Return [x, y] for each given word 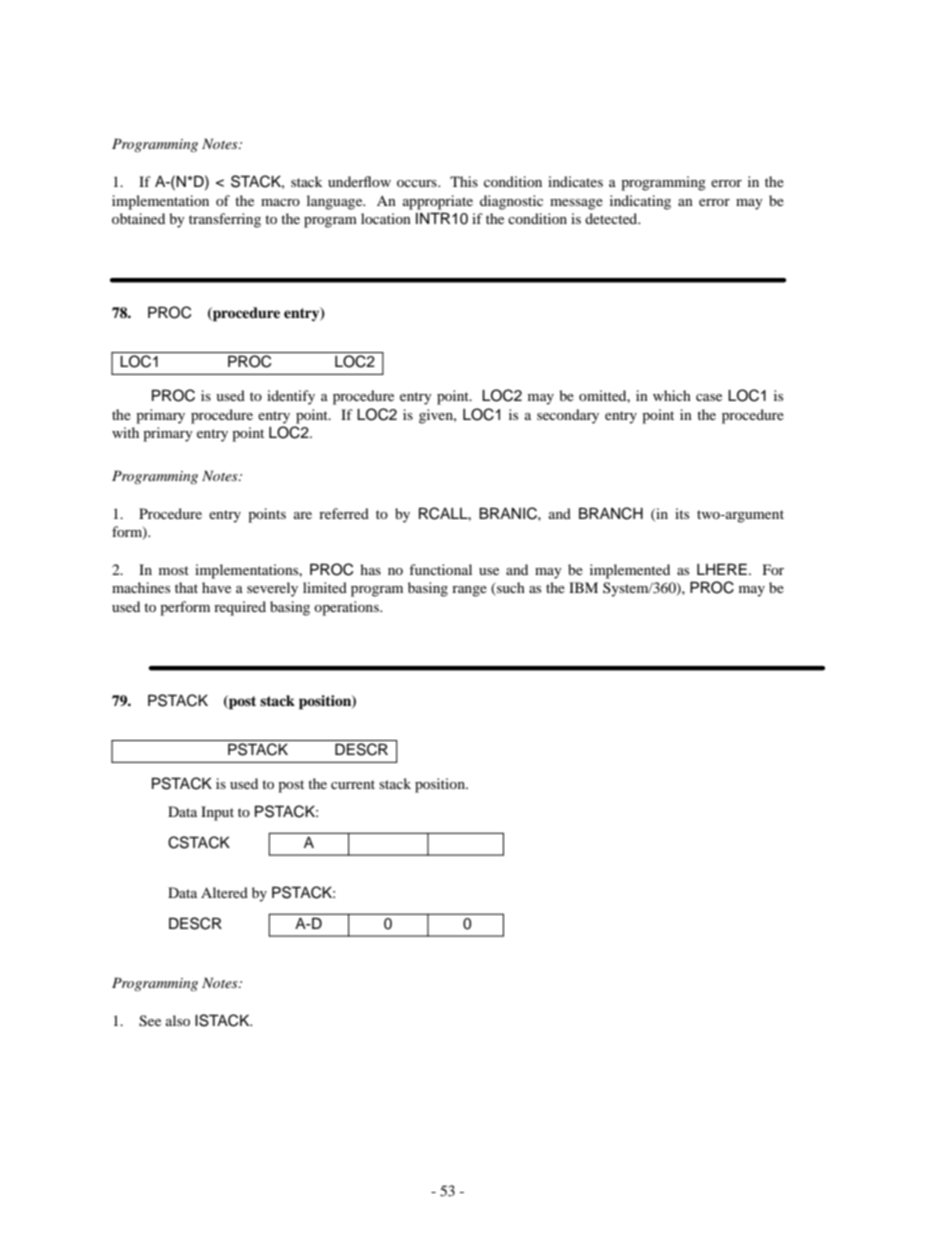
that [186, 587]
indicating [640, 202]
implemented [630, 571]
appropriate [438, 202]
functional [440, 569]
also [178, 1020]
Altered [224, 892]
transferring [225, 220]
